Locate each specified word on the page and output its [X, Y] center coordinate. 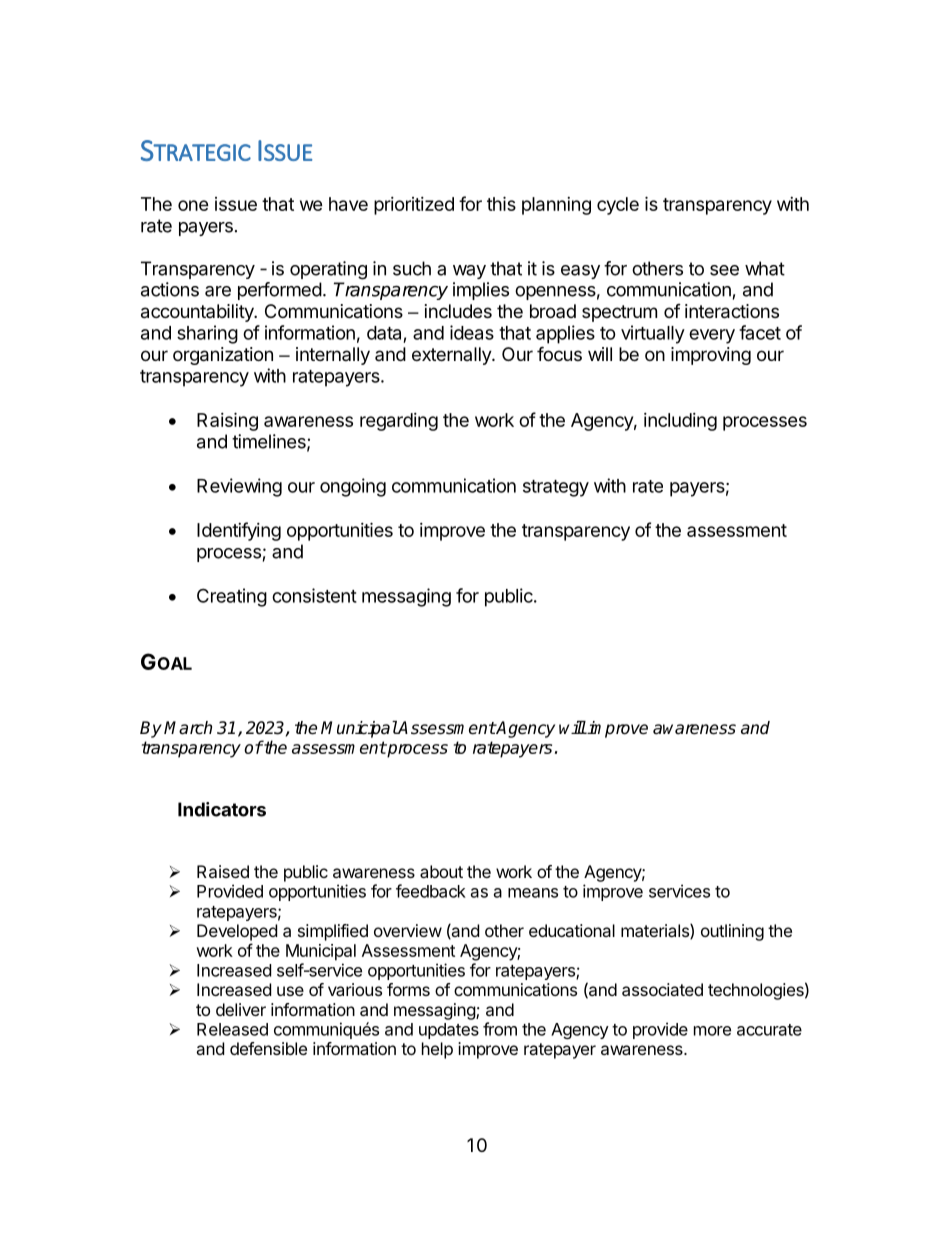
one [193, 205]
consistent [314, 595]
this [501, 203]
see [724, 270]
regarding [399, 422]
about [441, 871]
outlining [732, 932]
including [680, 422]
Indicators [222, 809]
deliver [241, 1009]
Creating [232, 597]
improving [711, 356]
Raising [227, 421]
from [500, 1029]
